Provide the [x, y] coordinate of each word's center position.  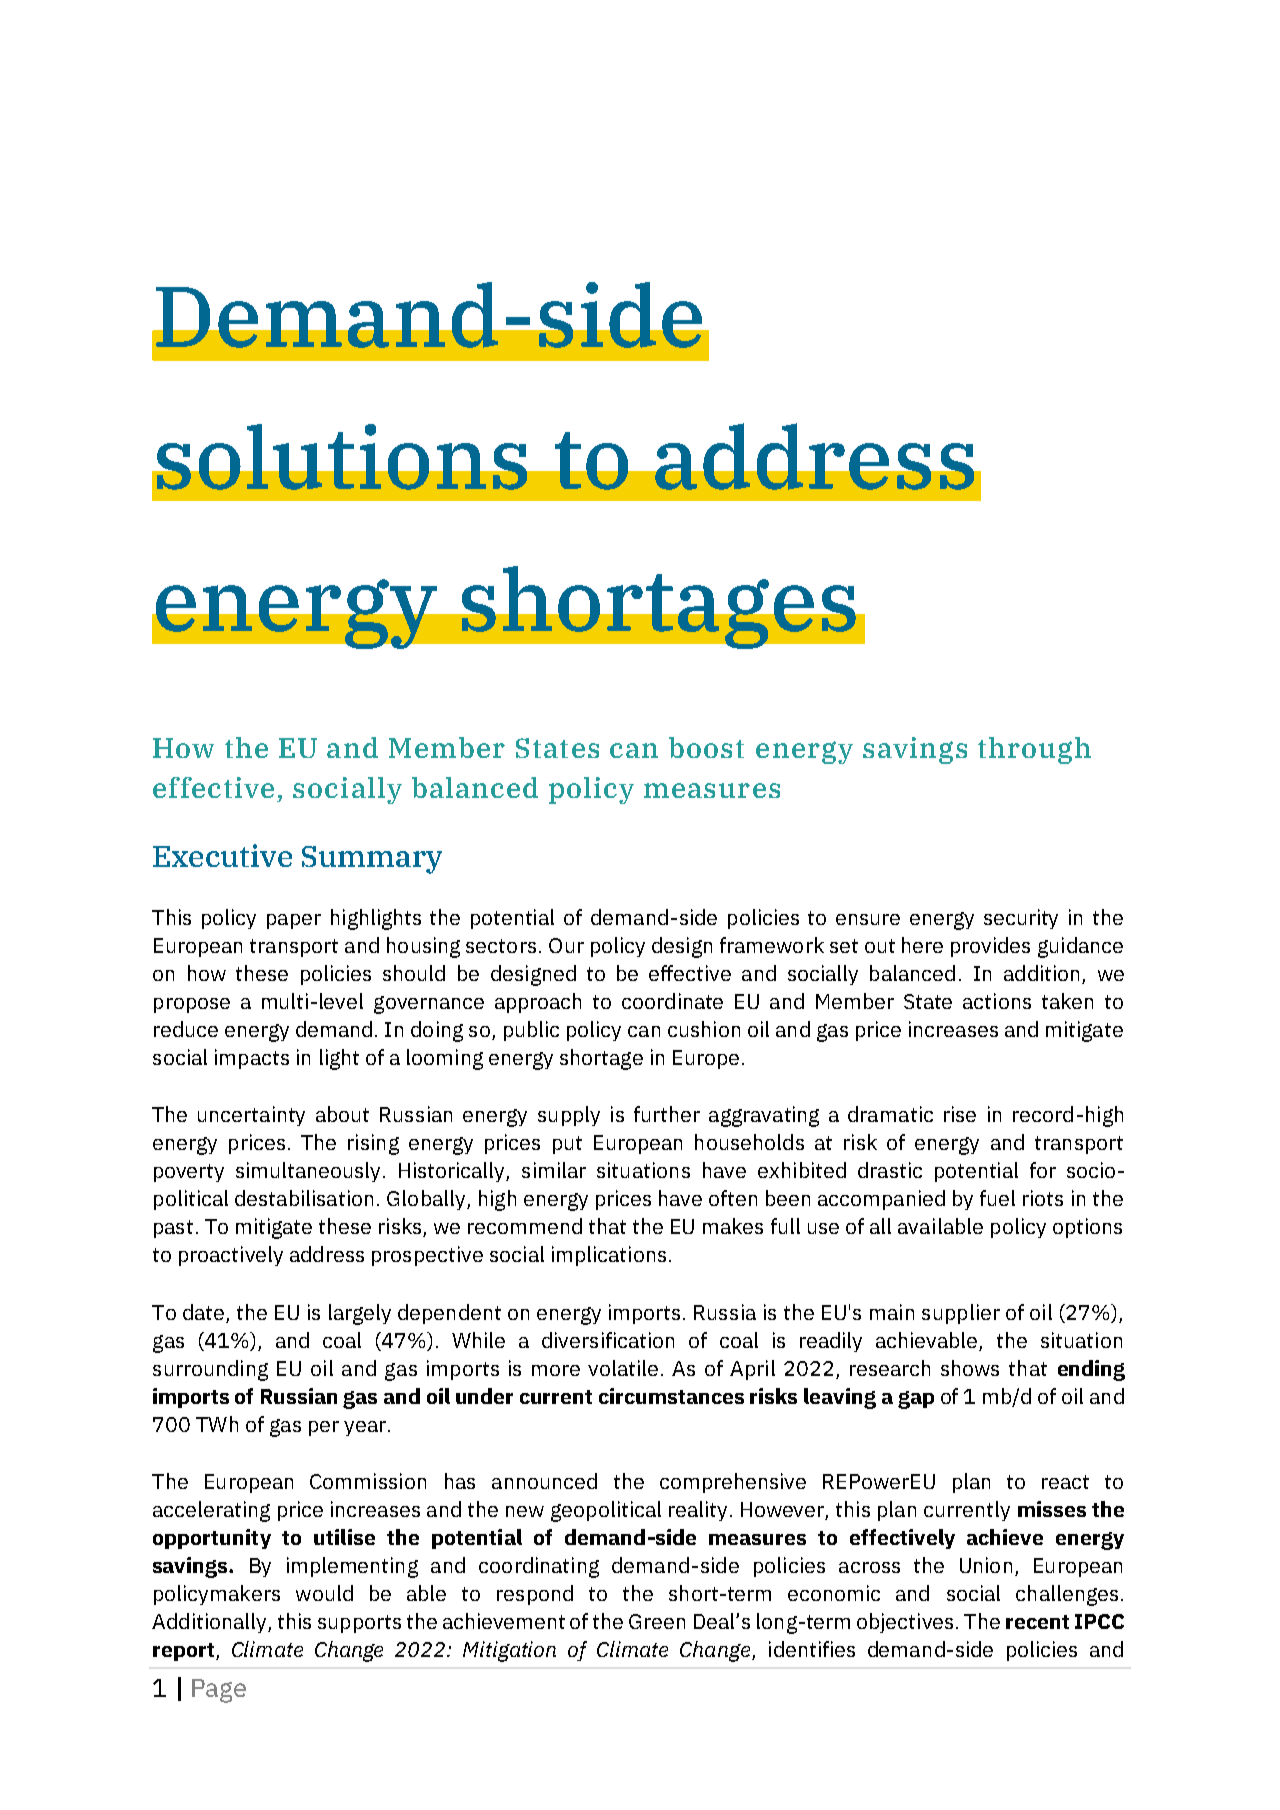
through [1034, 750]
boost [706, 747]
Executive [222, 855]
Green [657, 1621]
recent [1037, 1622]
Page [219, 1691]
